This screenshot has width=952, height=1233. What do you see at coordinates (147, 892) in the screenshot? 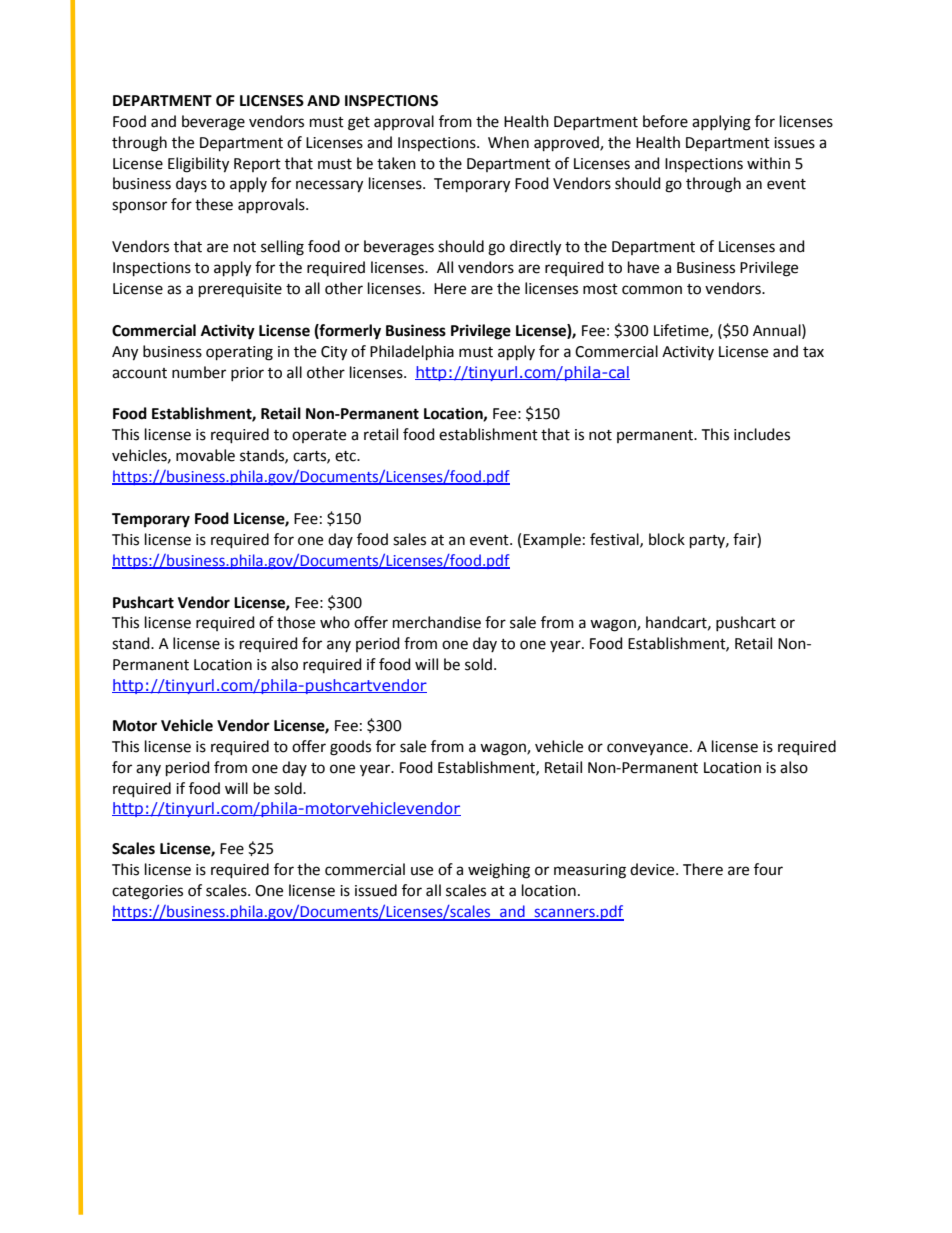
I see `categories` at bounding box center [147, 892].
